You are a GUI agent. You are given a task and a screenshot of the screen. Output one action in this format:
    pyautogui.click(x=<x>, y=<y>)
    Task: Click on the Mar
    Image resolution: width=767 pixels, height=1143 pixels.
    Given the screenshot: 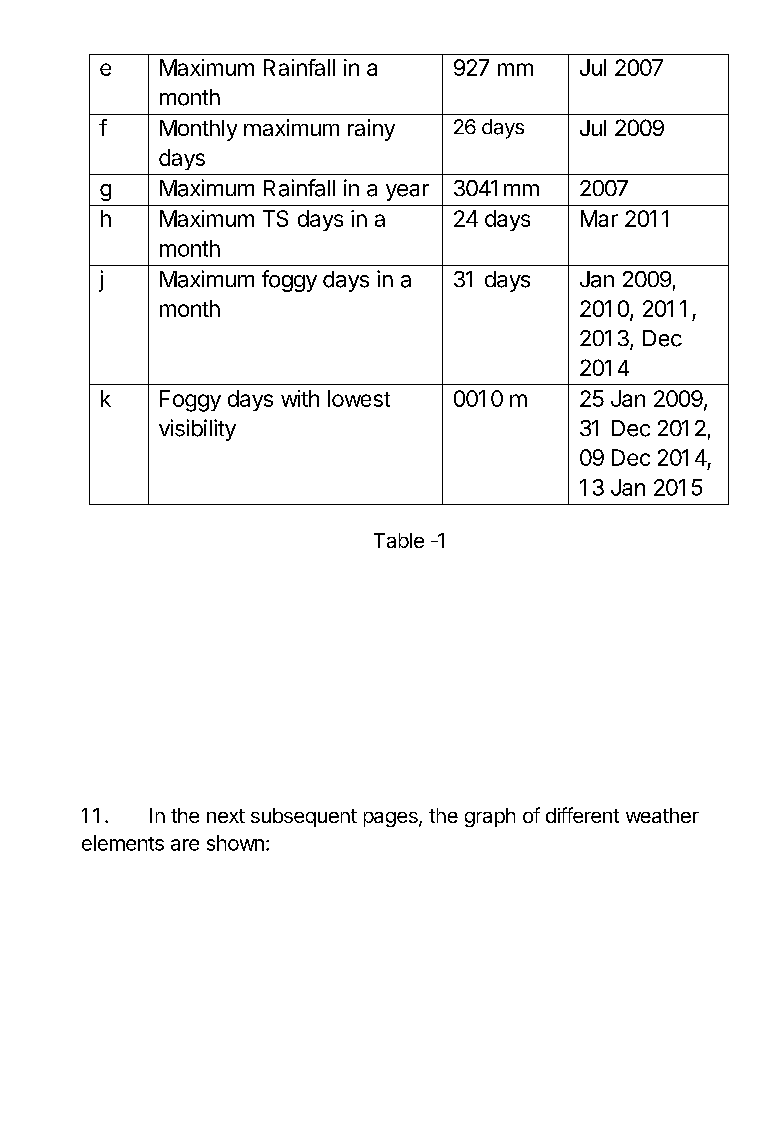 What is the action you would take?
    pyautogui.click(x=599, y=218)
